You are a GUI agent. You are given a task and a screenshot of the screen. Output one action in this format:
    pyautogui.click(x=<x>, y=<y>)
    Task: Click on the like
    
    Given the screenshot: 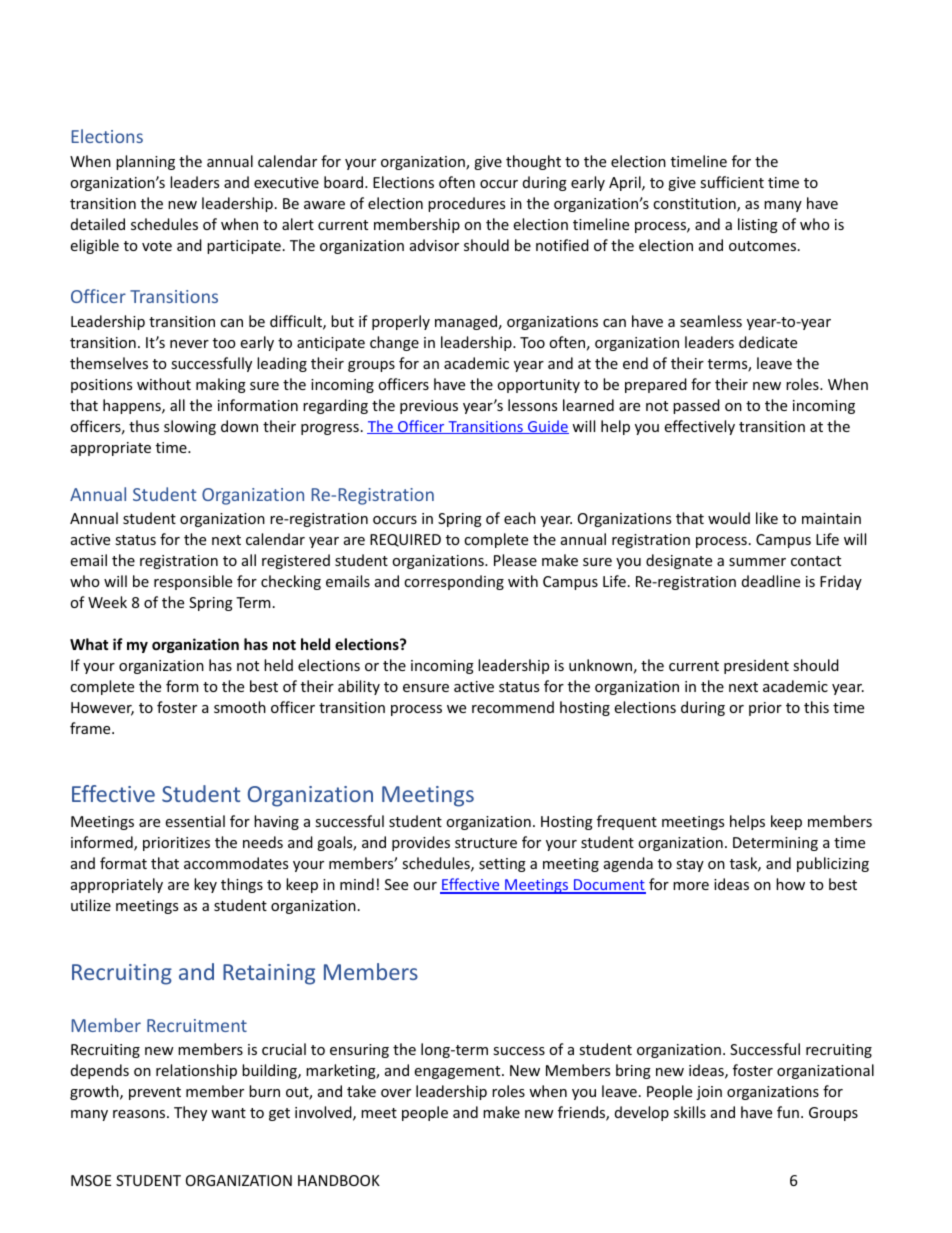 What is the action you would take?
    pyautogui.click(x=767, y=518)
